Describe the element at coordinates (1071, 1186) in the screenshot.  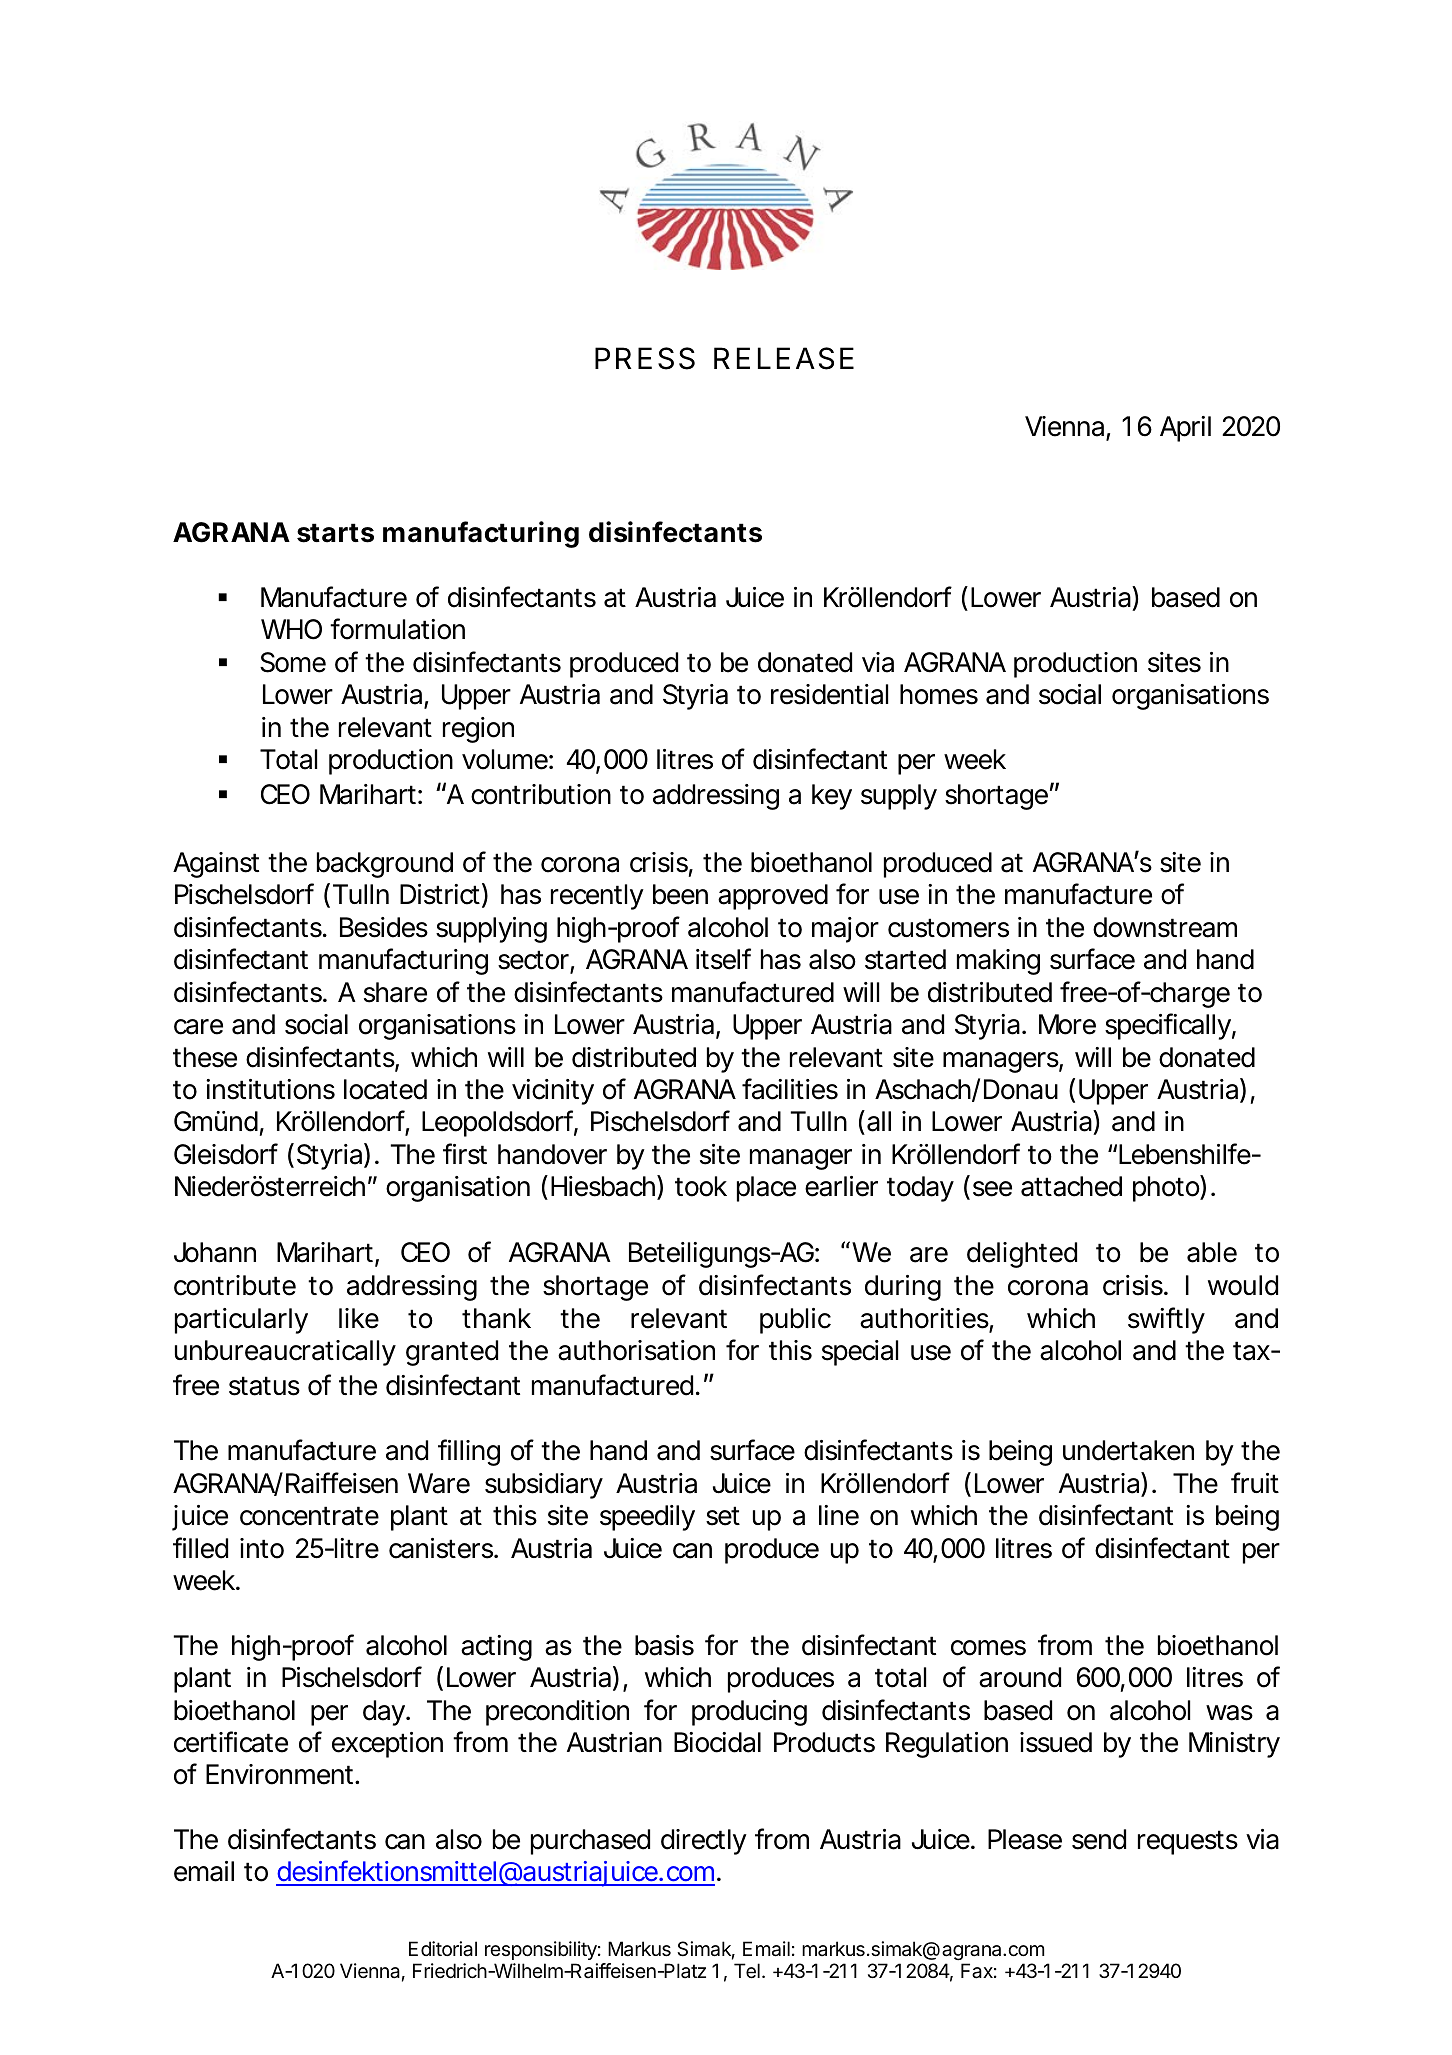
I see `attached` at that location.
